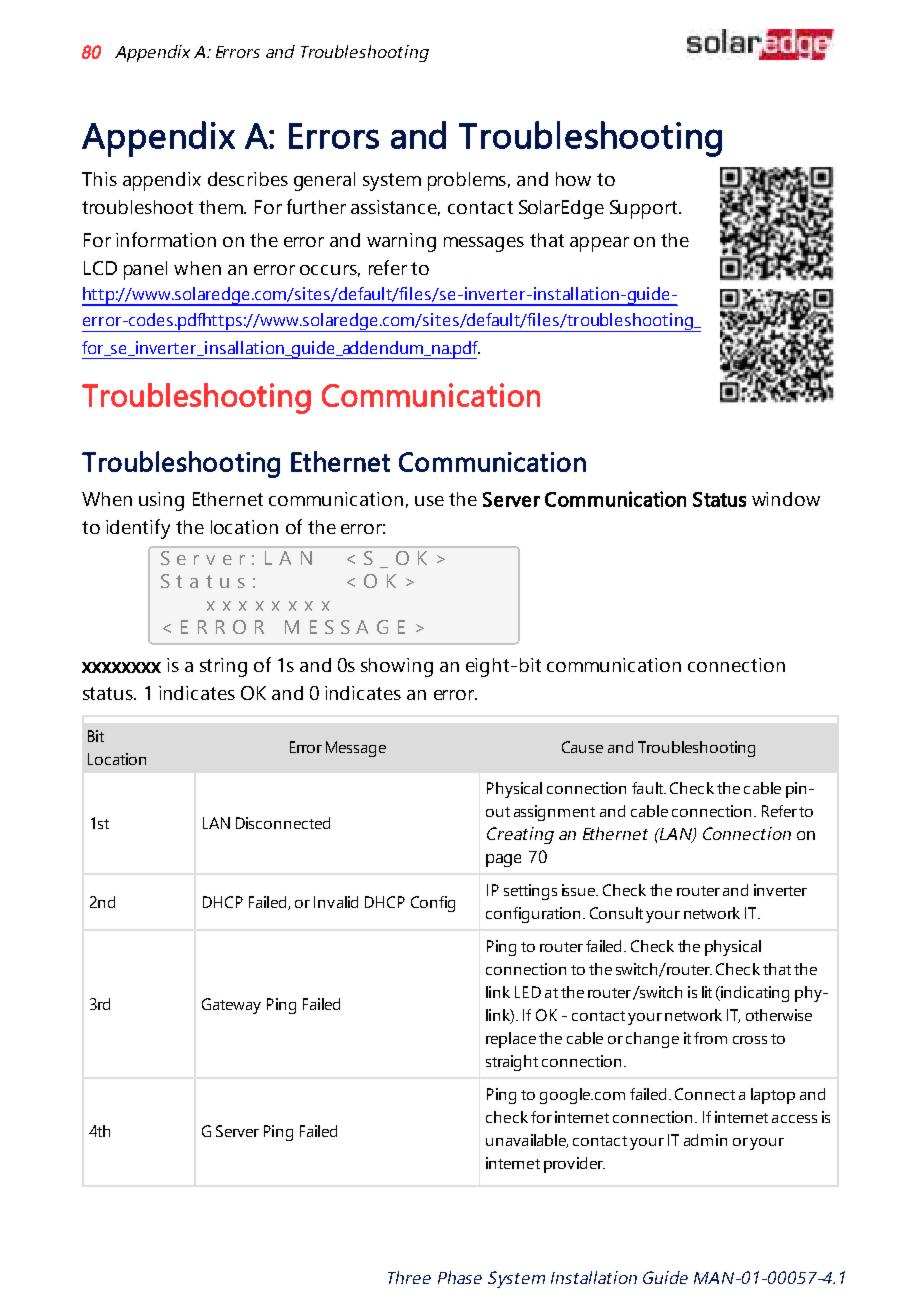  I want to click on Gateway, so click(231, 1006).
